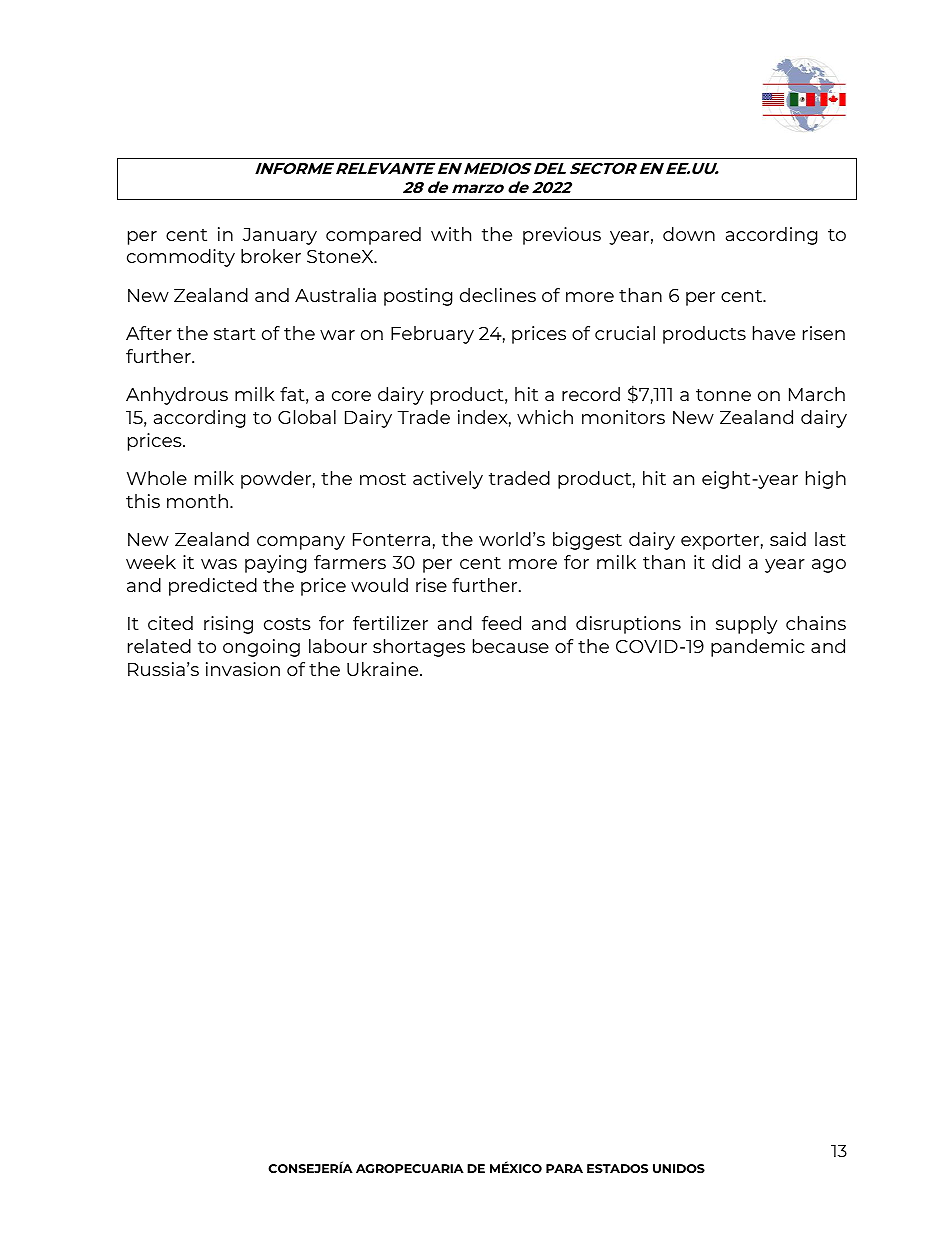 The height and width of the screenshot is (1233, 952). Describe the element at coordinates (501, 623) in the screenshot. I see `feed` at that location.
